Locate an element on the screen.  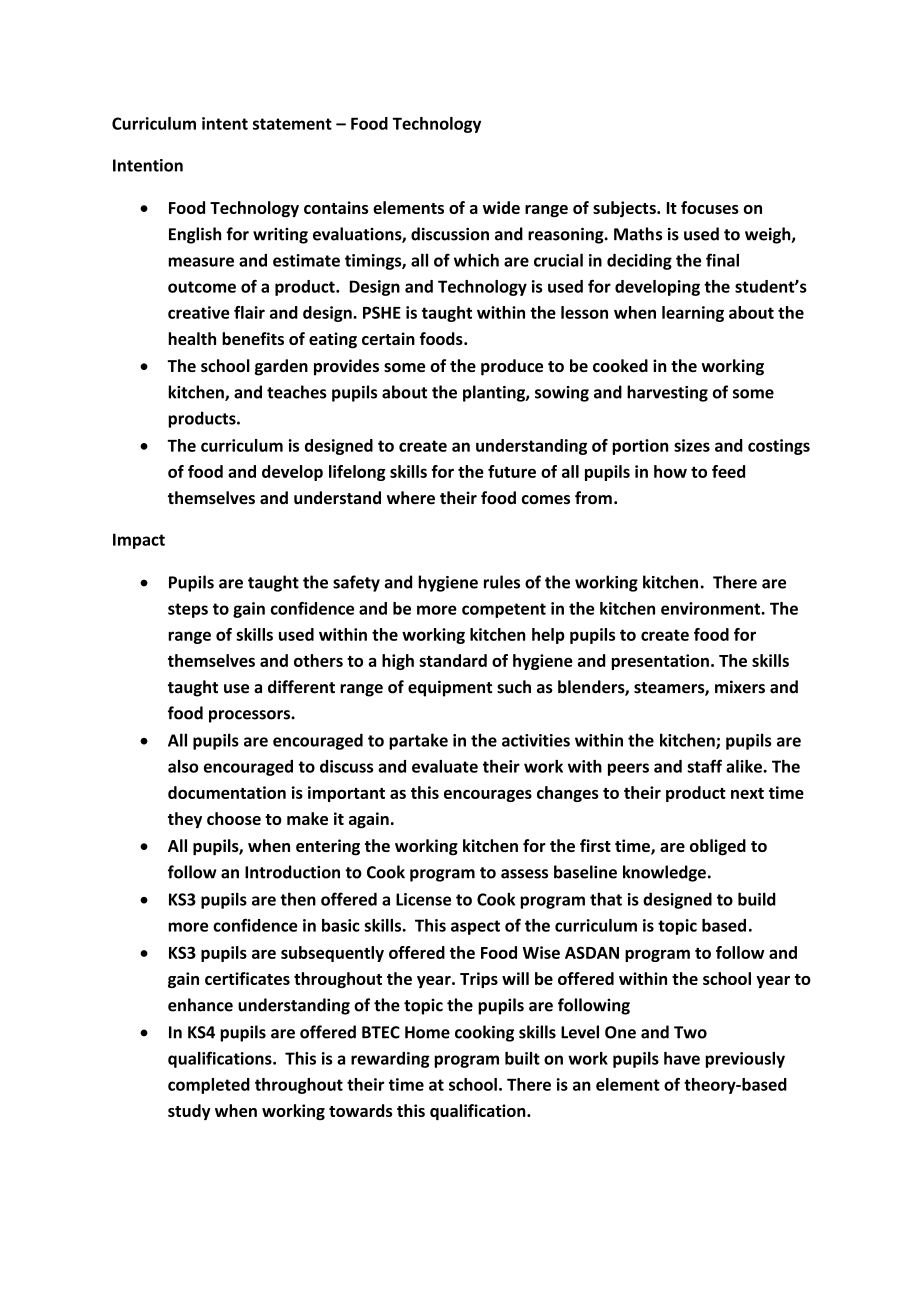
how is located at coordinates (670, 471).
